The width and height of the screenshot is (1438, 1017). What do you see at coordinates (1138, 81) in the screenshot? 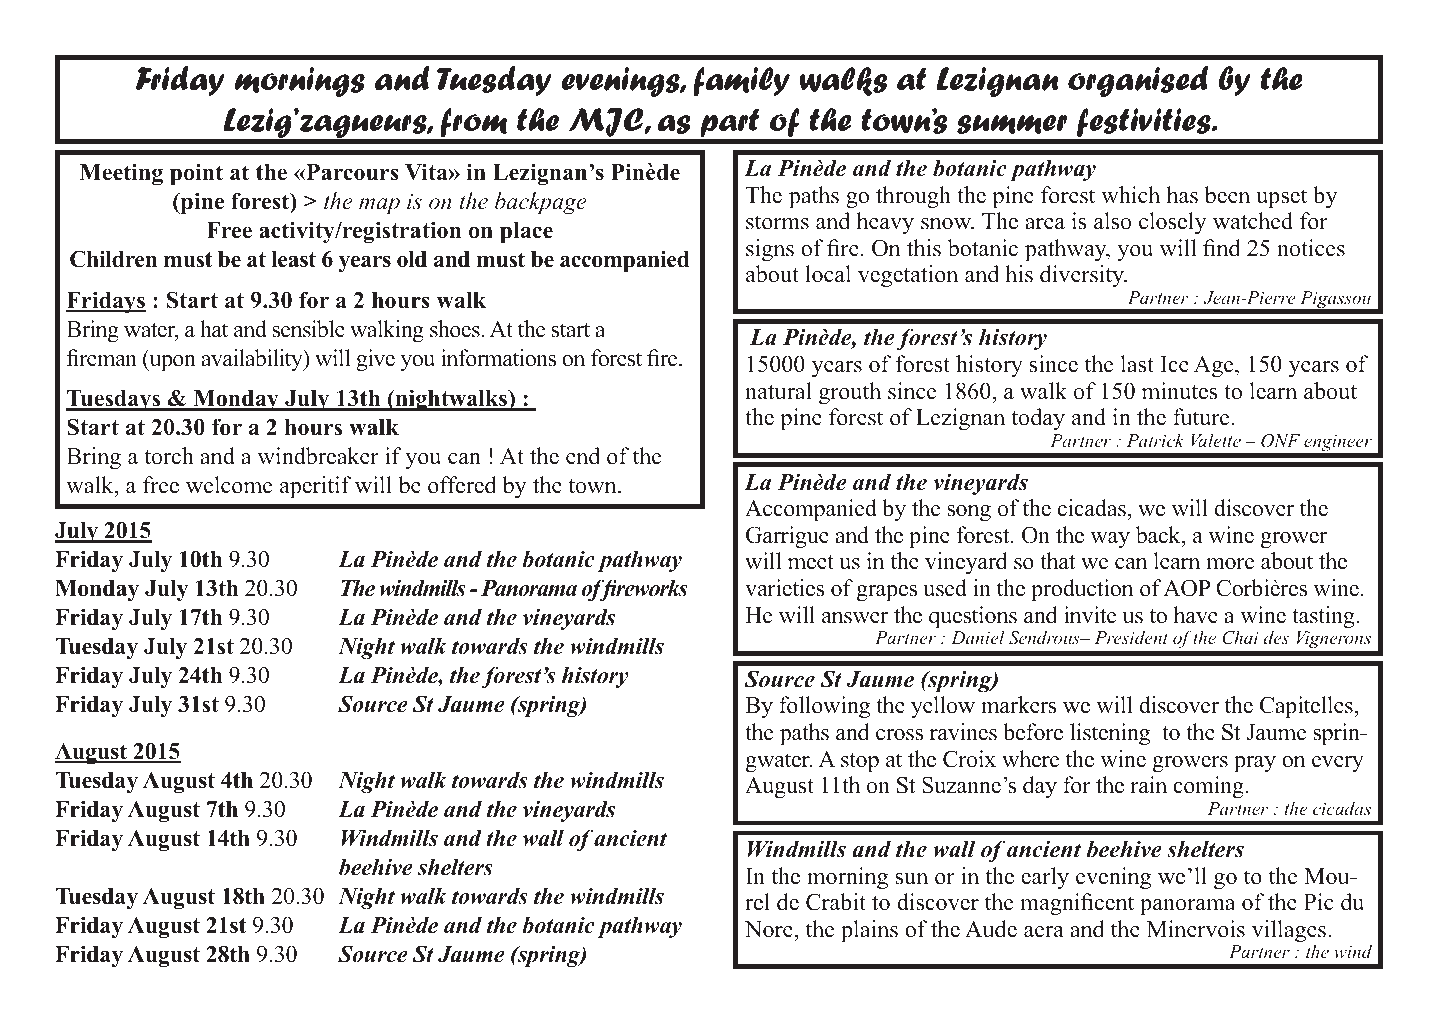
I see `organised` at bounding box center [1138, 81].
